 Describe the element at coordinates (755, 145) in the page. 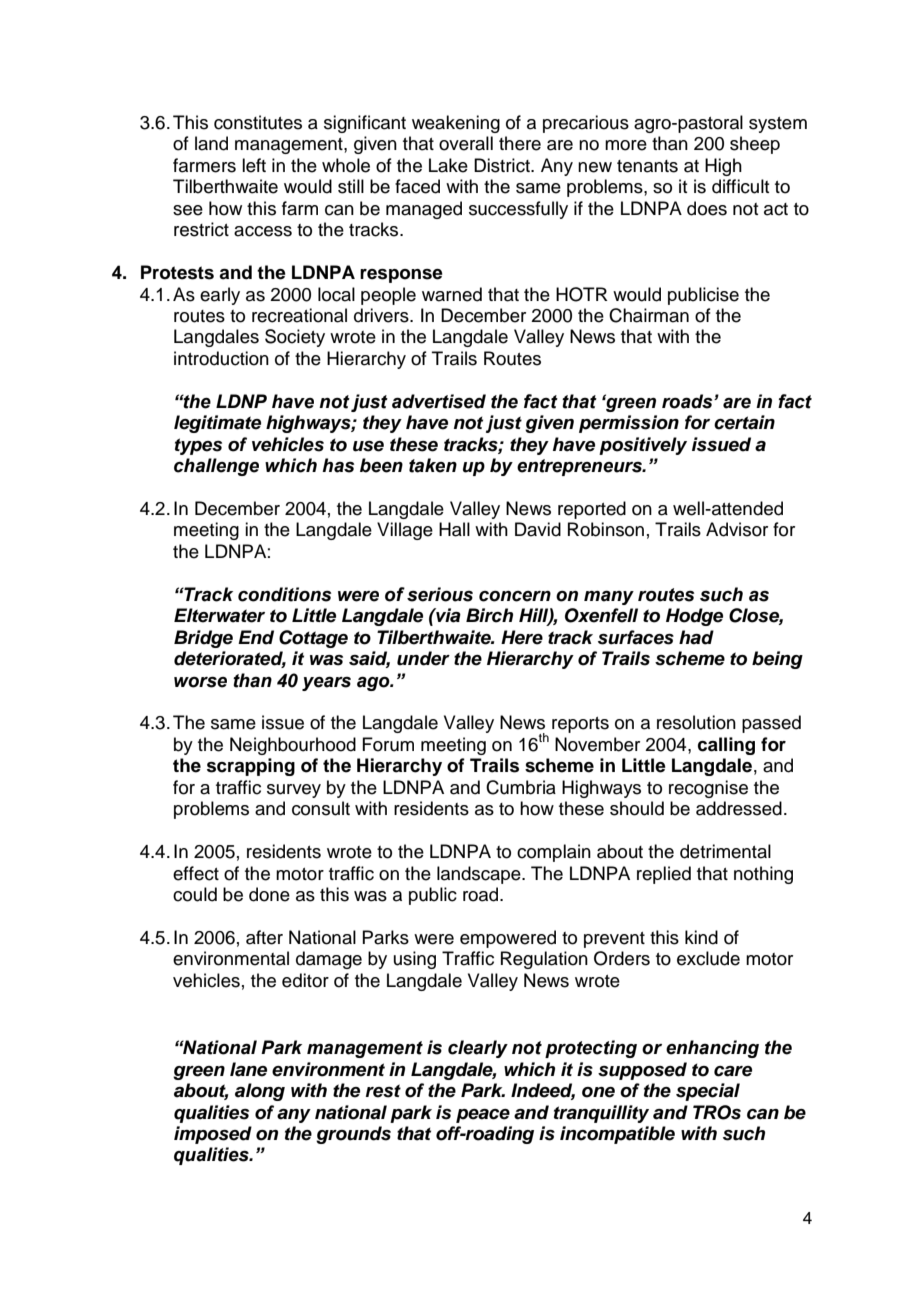

I see `sheep` at that location.
